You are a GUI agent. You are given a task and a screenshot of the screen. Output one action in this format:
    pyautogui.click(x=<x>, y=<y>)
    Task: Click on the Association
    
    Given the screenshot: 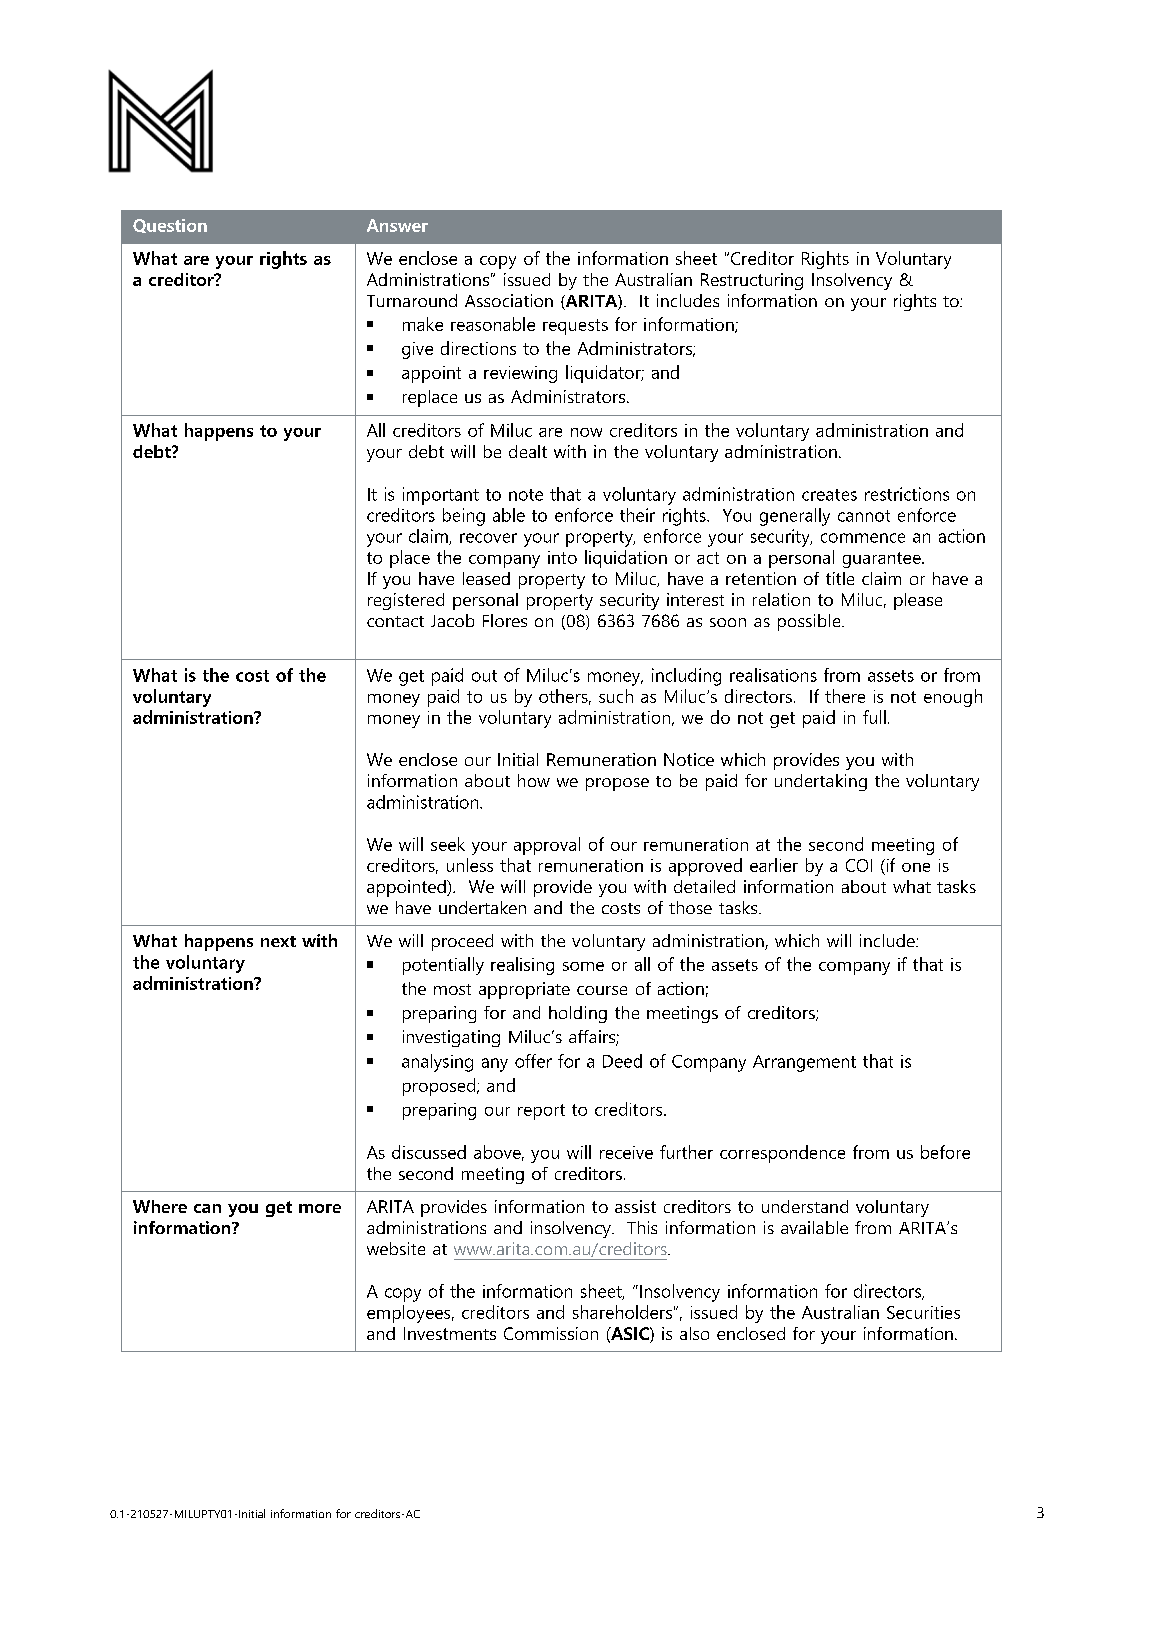 What is the action you would take?
    pyautogui.click(x=509, y=300)
